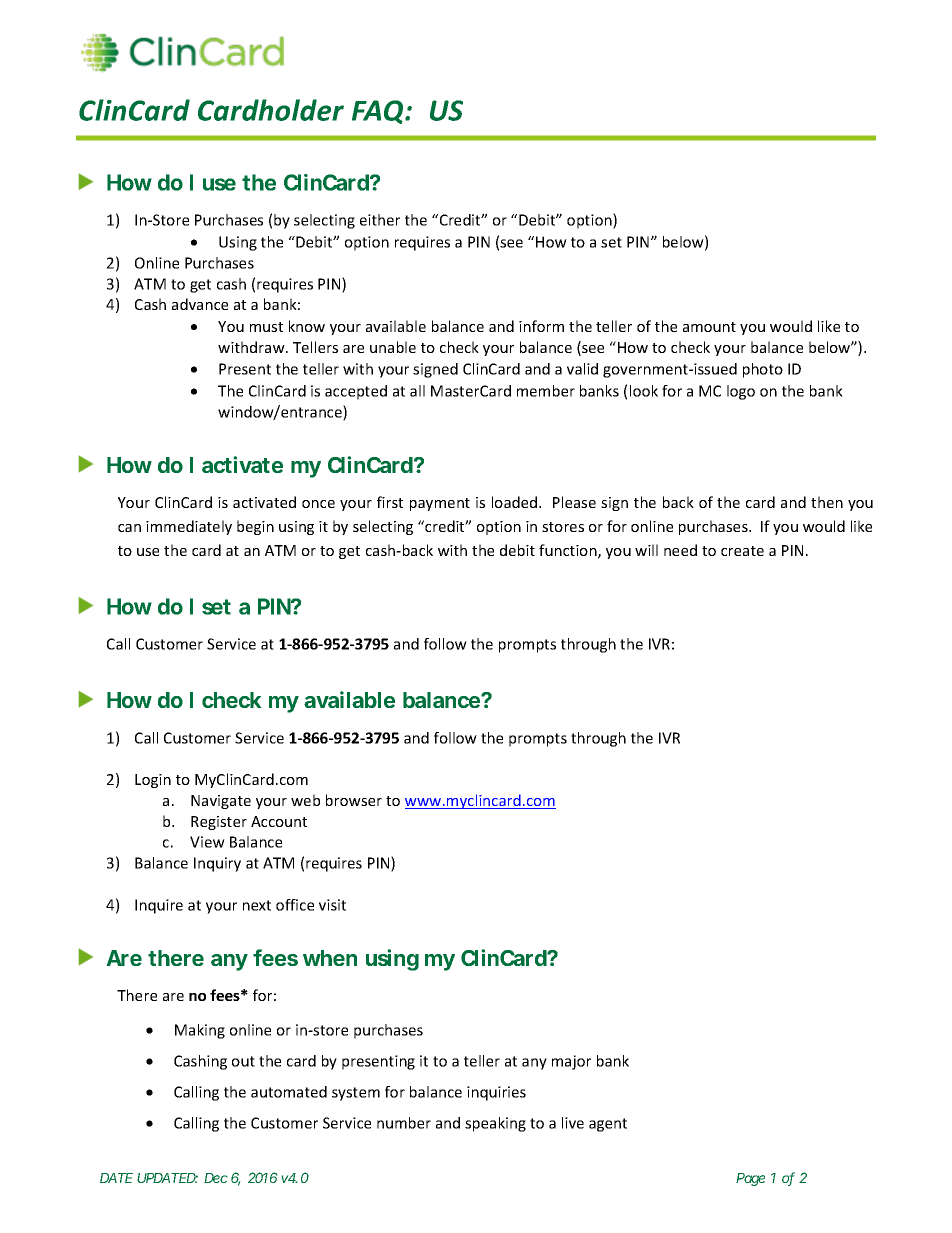 This image has width=952, height=1233. What do you see at coordinates (440, 504) in the image?
I see `payment` at bounding box center [440, 504].
